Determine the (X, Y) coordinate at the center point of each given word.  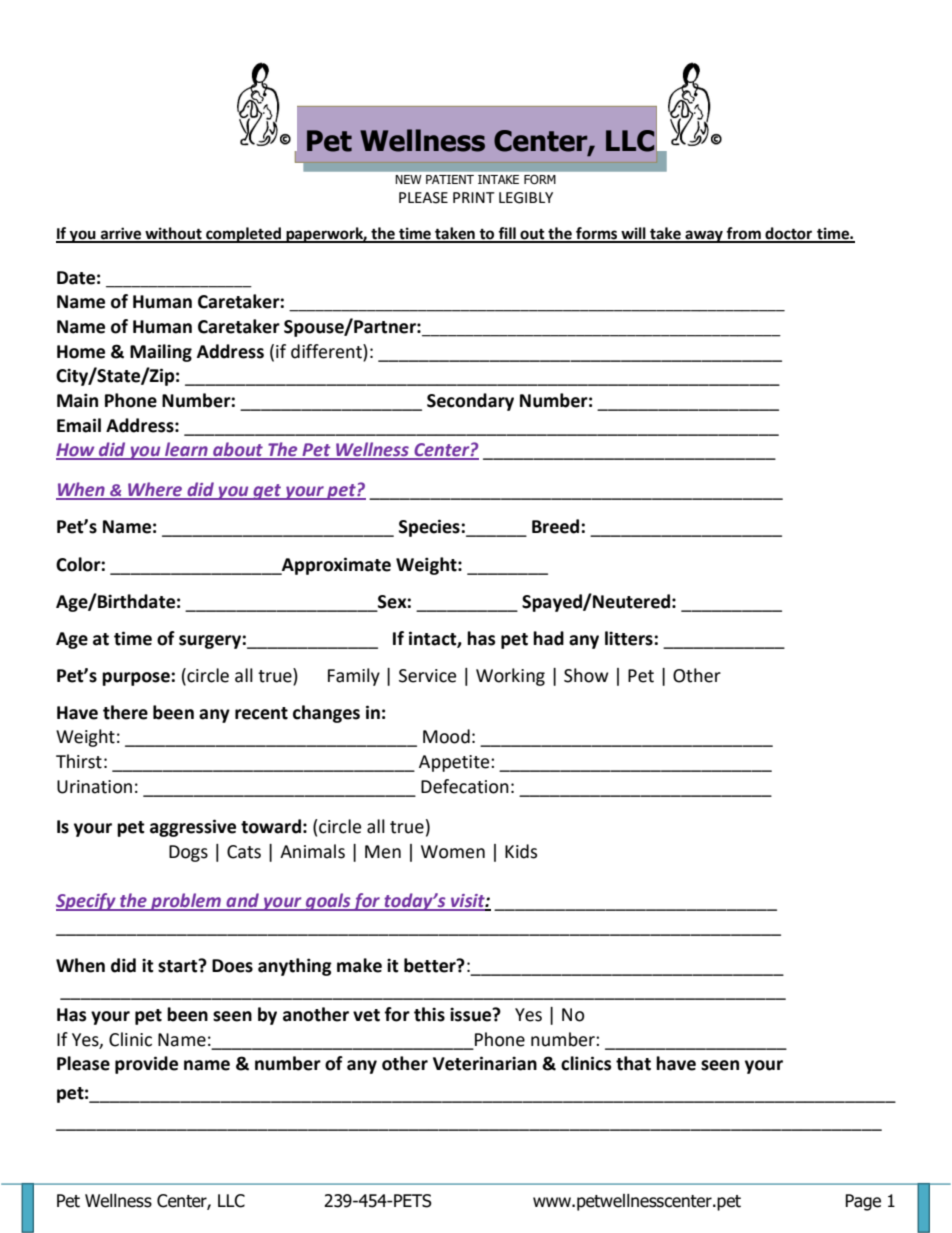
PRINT (474, 197)
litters (630, 638)
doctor (789, 234)
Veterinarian (485, 1063)
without (173, 234)
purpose (137, 679)
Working (510, 677)
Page (863, 1202)
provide (146, 1065)
